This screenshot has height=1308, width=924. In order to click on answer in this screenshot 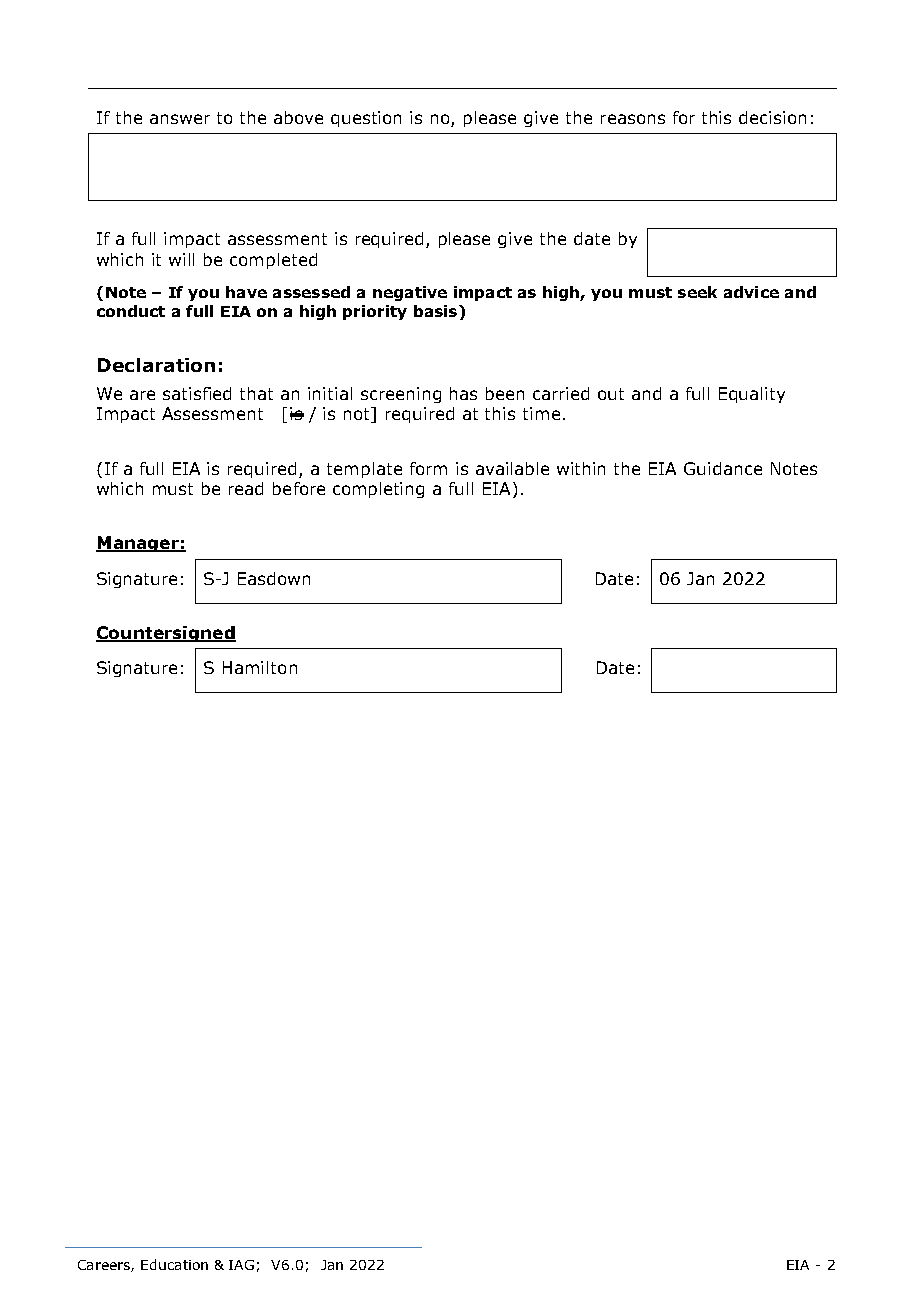, I will do `click(180, 119)`.
